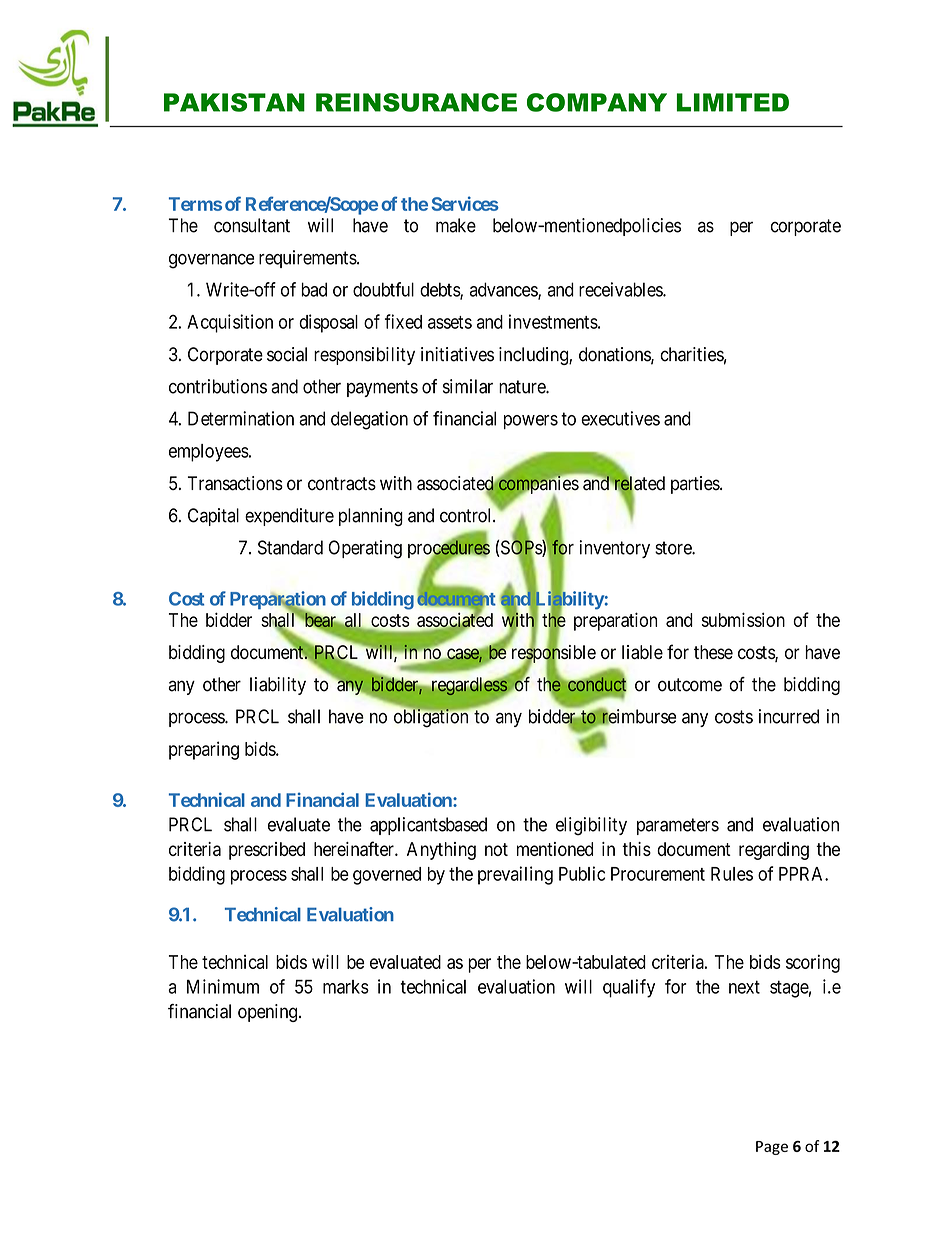 The image size is (952, 1233). I want to click on qualify, so click(629, 988).
